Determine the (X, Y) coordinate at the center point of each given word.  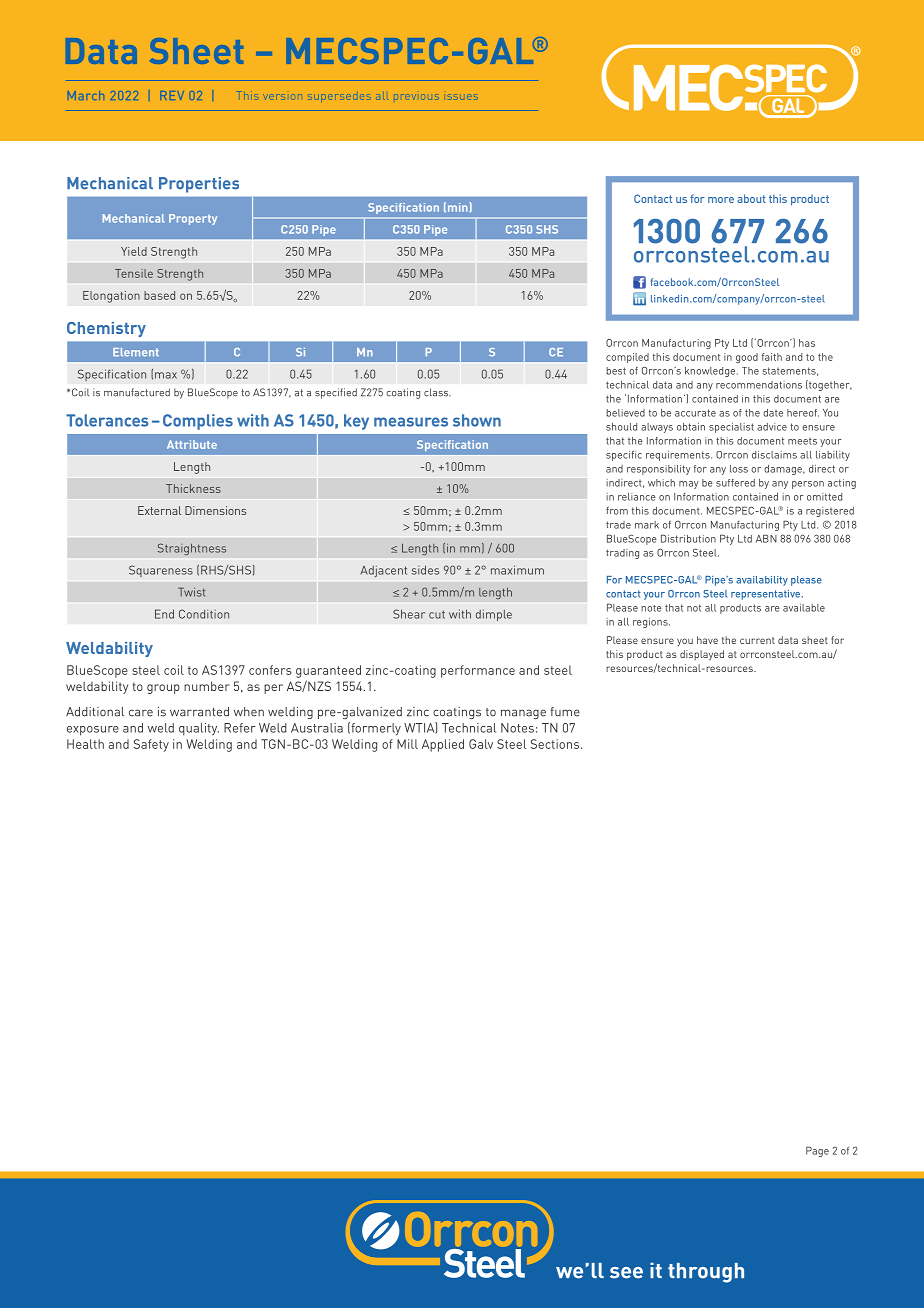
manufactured (137, 392)
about (751, 198)
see (626, 1273)
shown (477, 420)
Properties (199, 185)
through (706, 1273)
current (757, 640)
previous (416, 97)
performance (478, 671)
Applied (443, 745)
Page (817, 1151)
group (163, 689)
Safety (151, 745)
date (773, 413)
